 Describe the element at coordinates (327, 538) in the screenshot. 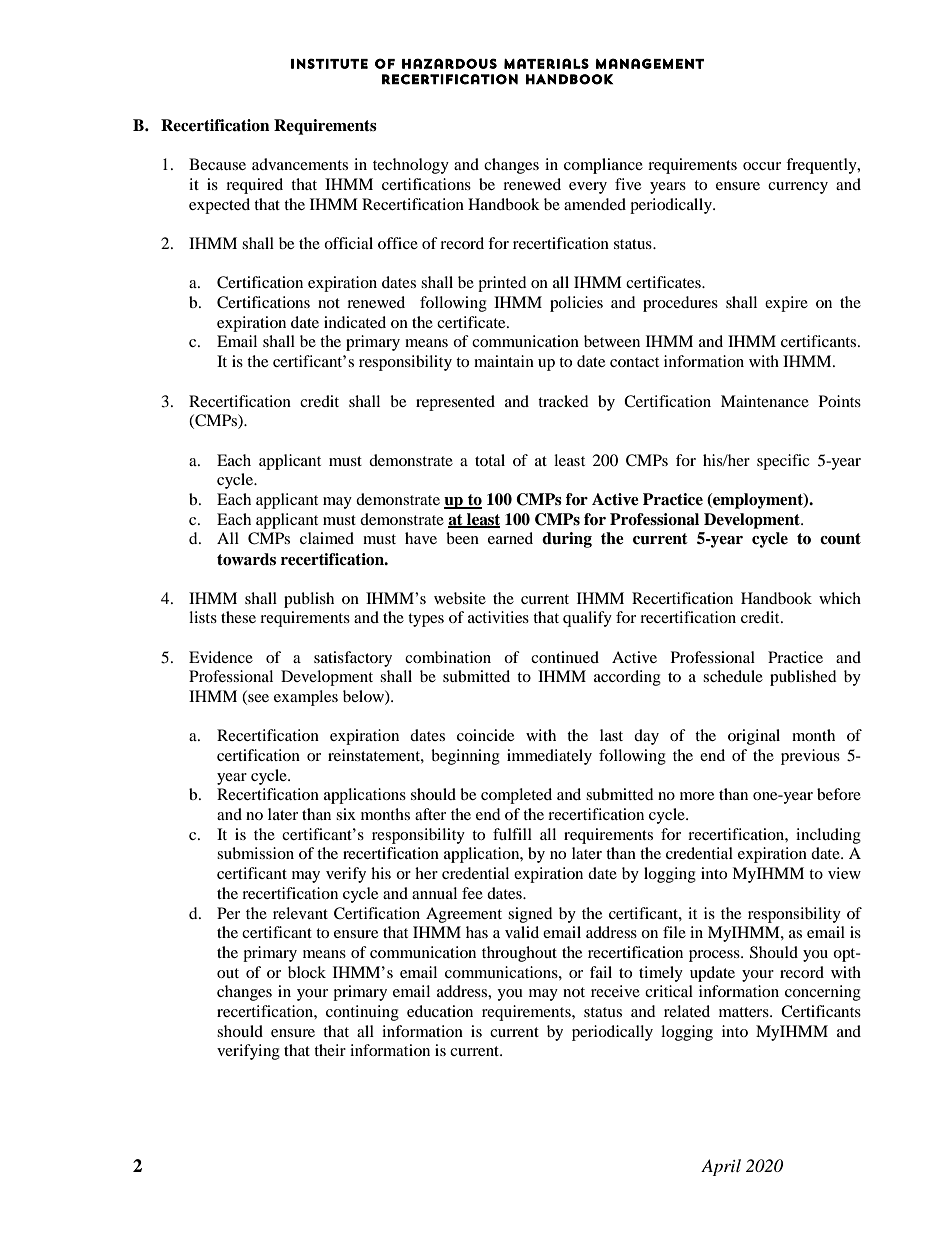

I see `claimed` at that location.
